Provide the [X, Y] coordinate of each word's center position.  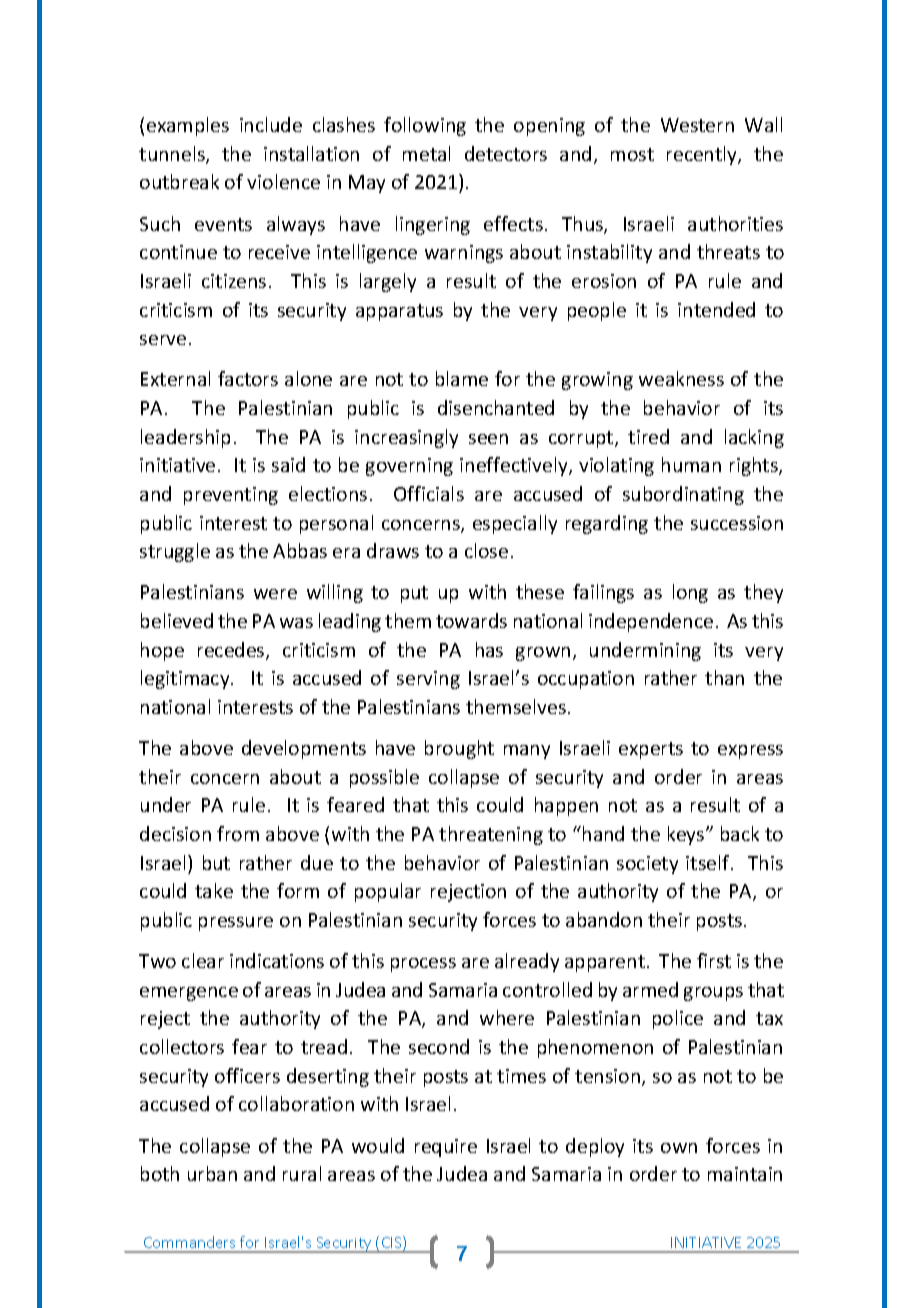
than [724, 677]
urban [212, 1173]
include [271, 124]
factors [248, 378]
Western [697, 125]
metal [426, 153]
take [214, 890]
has [489, 649]
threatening [491, 835]
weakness [681, 378]
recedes [232, 651]
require [446, 1148]
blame [462, 378]
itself [709, 862]
